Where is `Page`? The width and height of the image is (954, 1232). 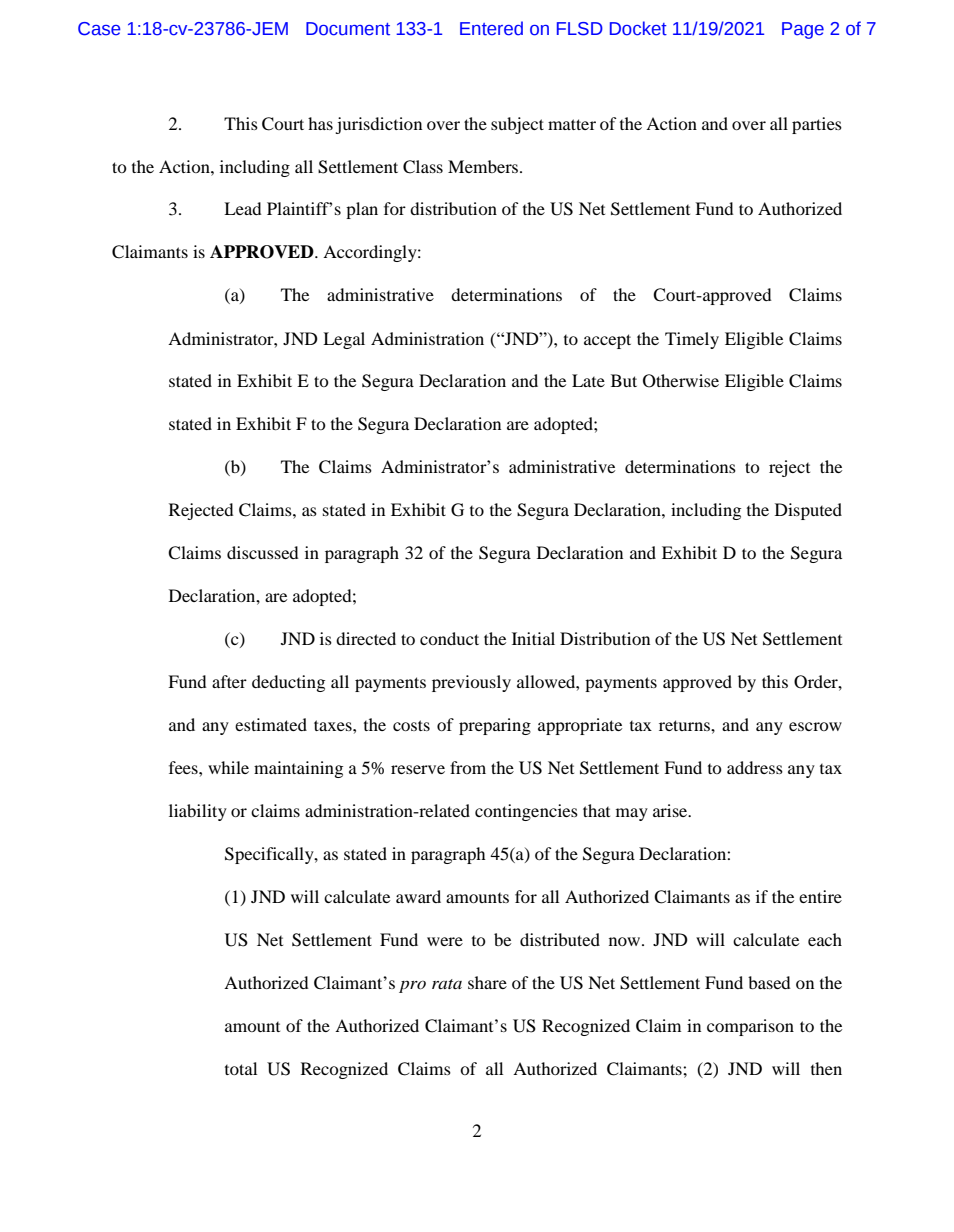
Page is located at coordinates (803, 30).
